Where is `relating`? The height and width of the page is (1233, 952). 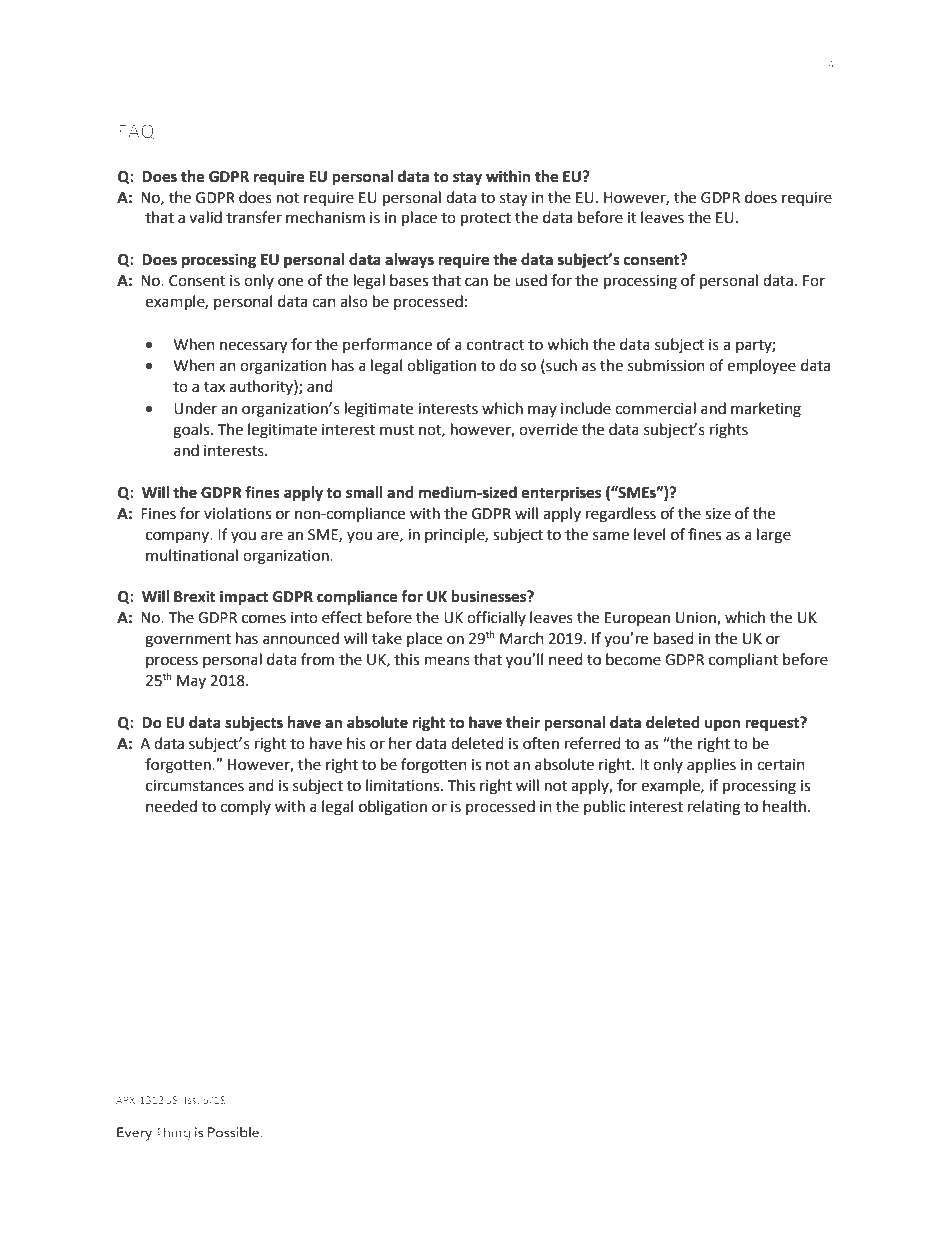
relating is located at coordinates (714, 808).
